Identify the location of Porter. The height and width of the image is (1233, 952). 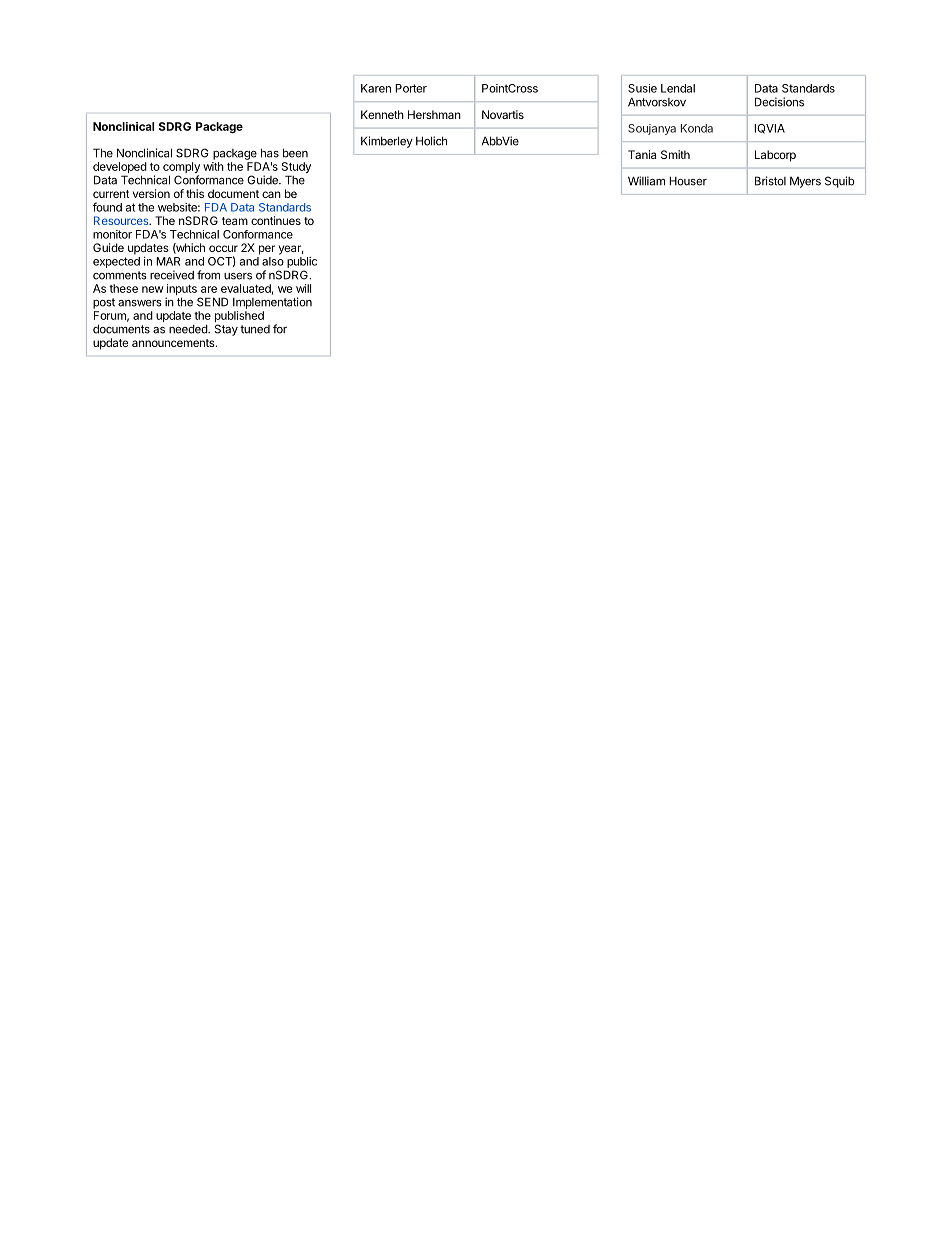
(411, 88).
